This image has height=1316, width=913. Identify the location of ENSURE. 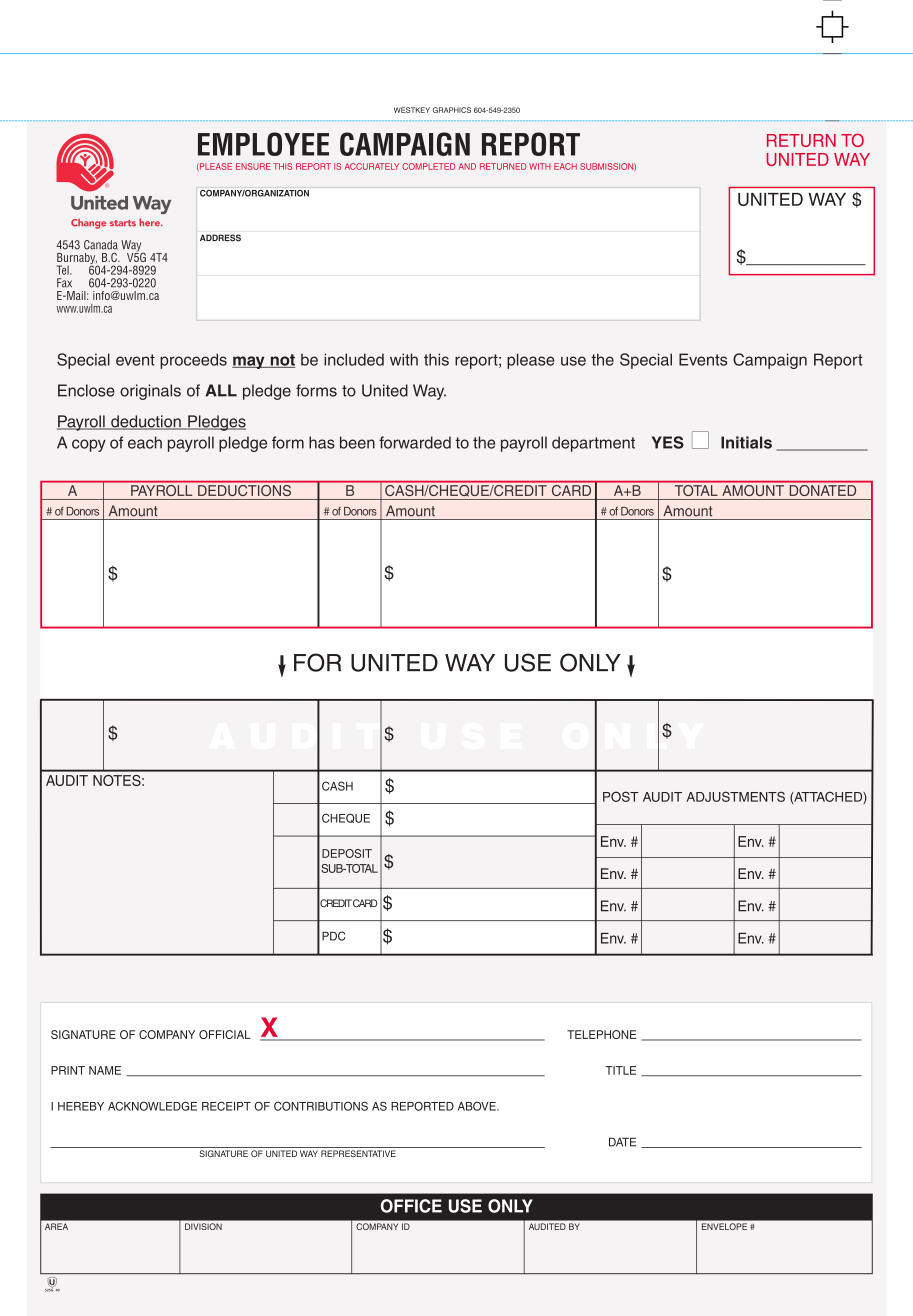
(253, 166).
